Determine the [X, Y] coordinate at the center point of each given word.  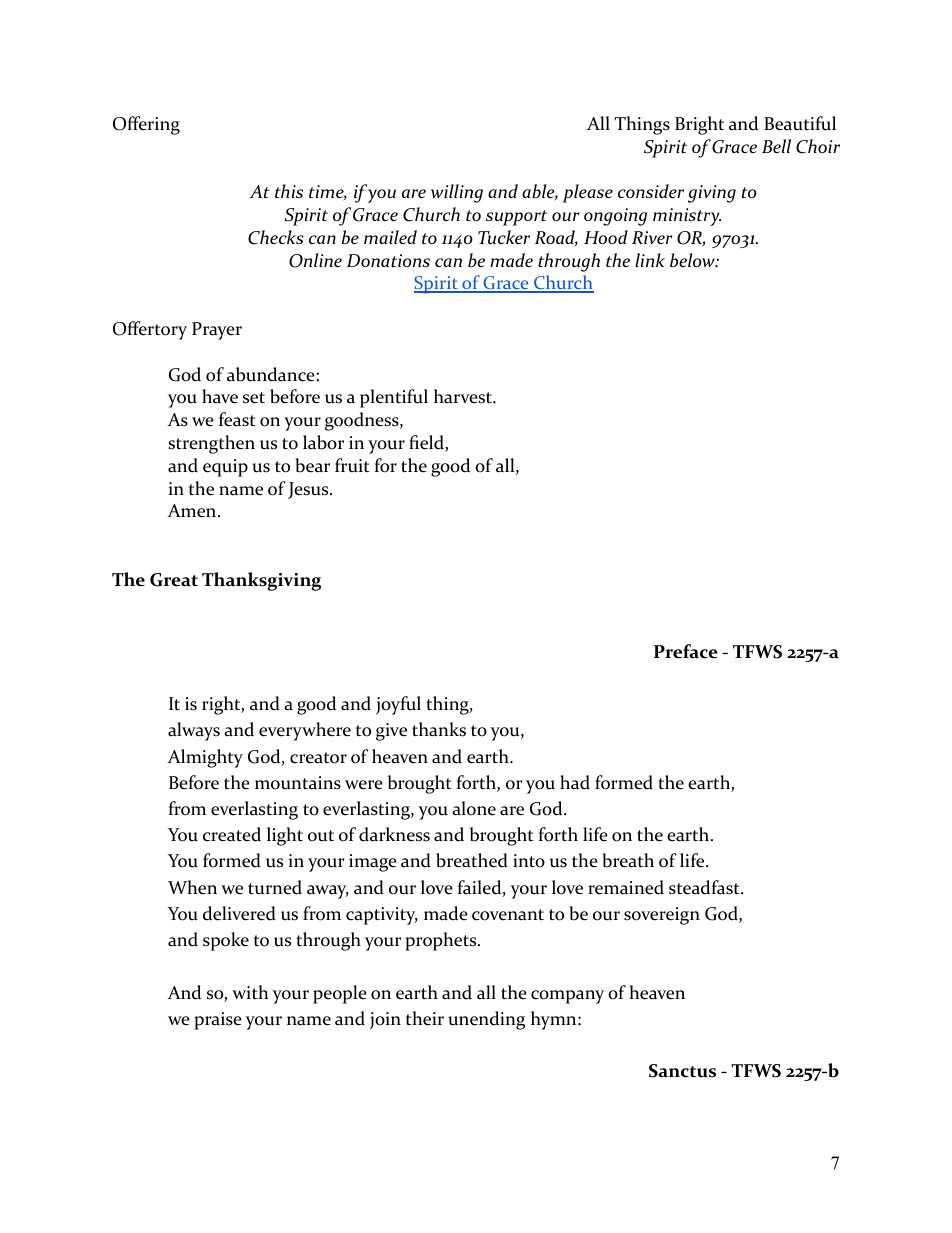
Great [174, 580]
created [232, 834]
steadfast [705, 887]
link [650, 260]
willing [457, 193]
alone [474, 808]
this [289, 191]
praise [218, 1021]
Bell [776, 146]
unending [486, 1020]
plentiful [394, 398]
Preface [686, 651]
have [220, 396]
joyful [398, 705]
